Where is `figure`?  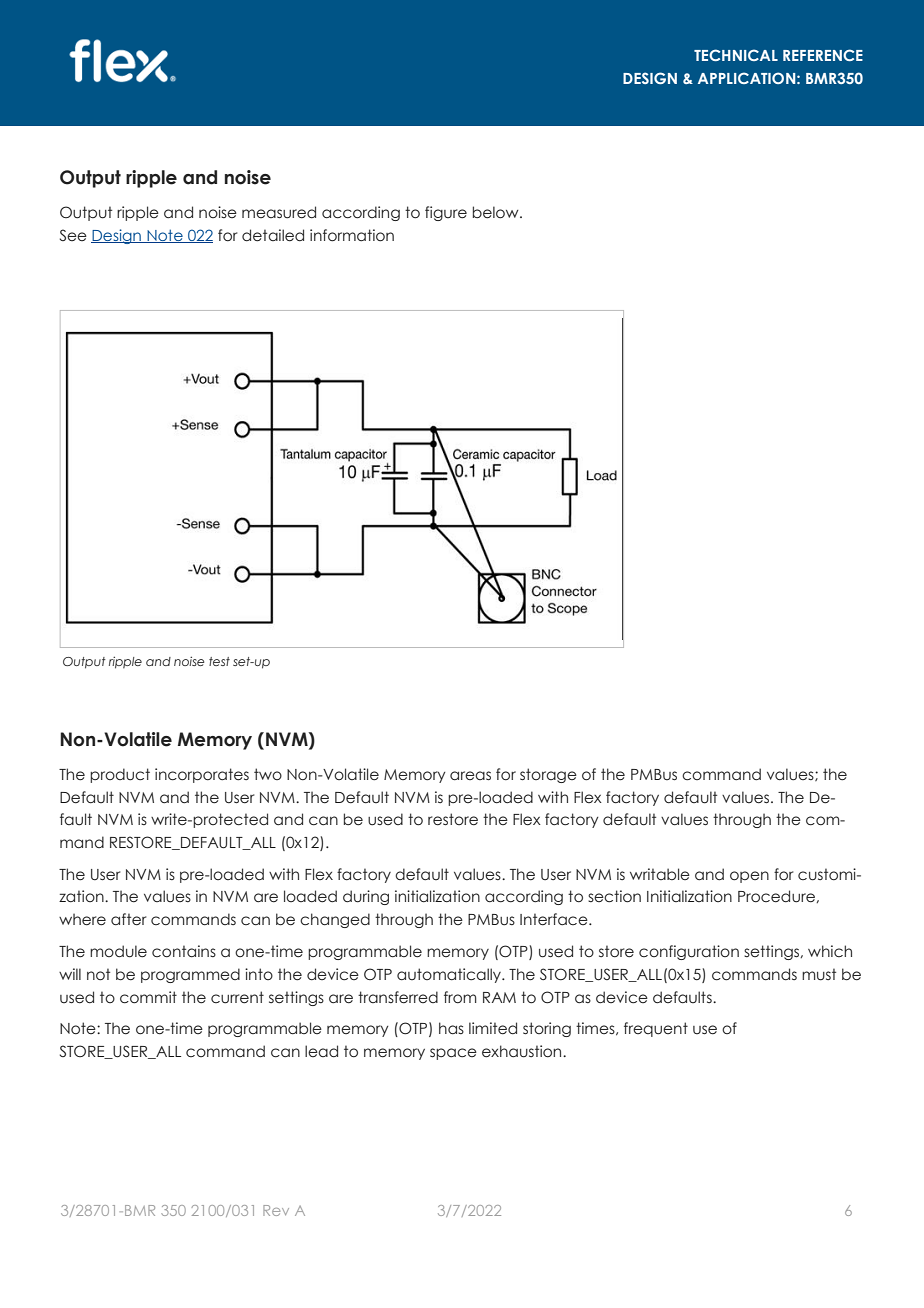
figure is located at coordinates (446, 213).
